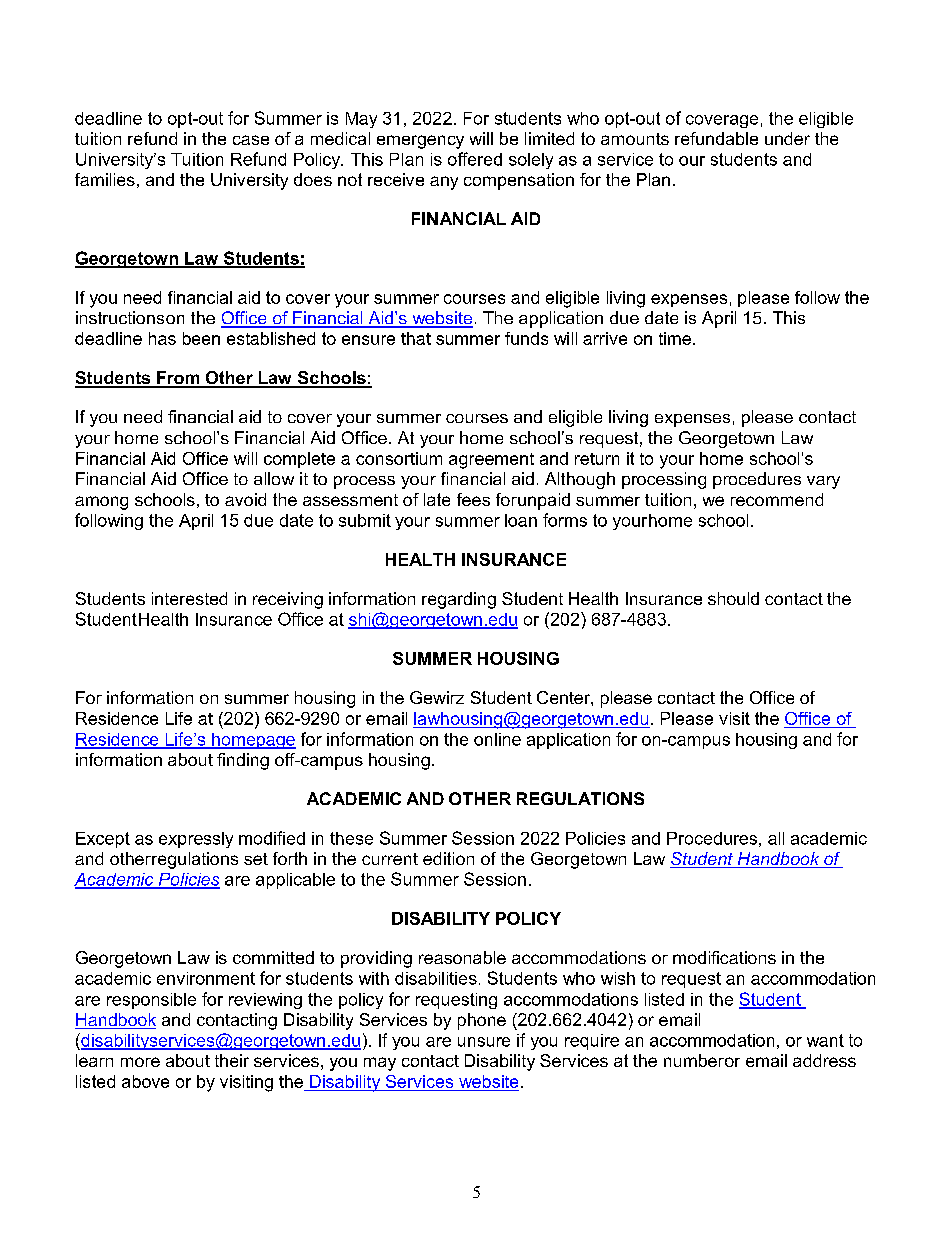 This page has height=1233, width=952. Describe the element at coordinates (448, 858) in the page. I see `edition` at that location.
